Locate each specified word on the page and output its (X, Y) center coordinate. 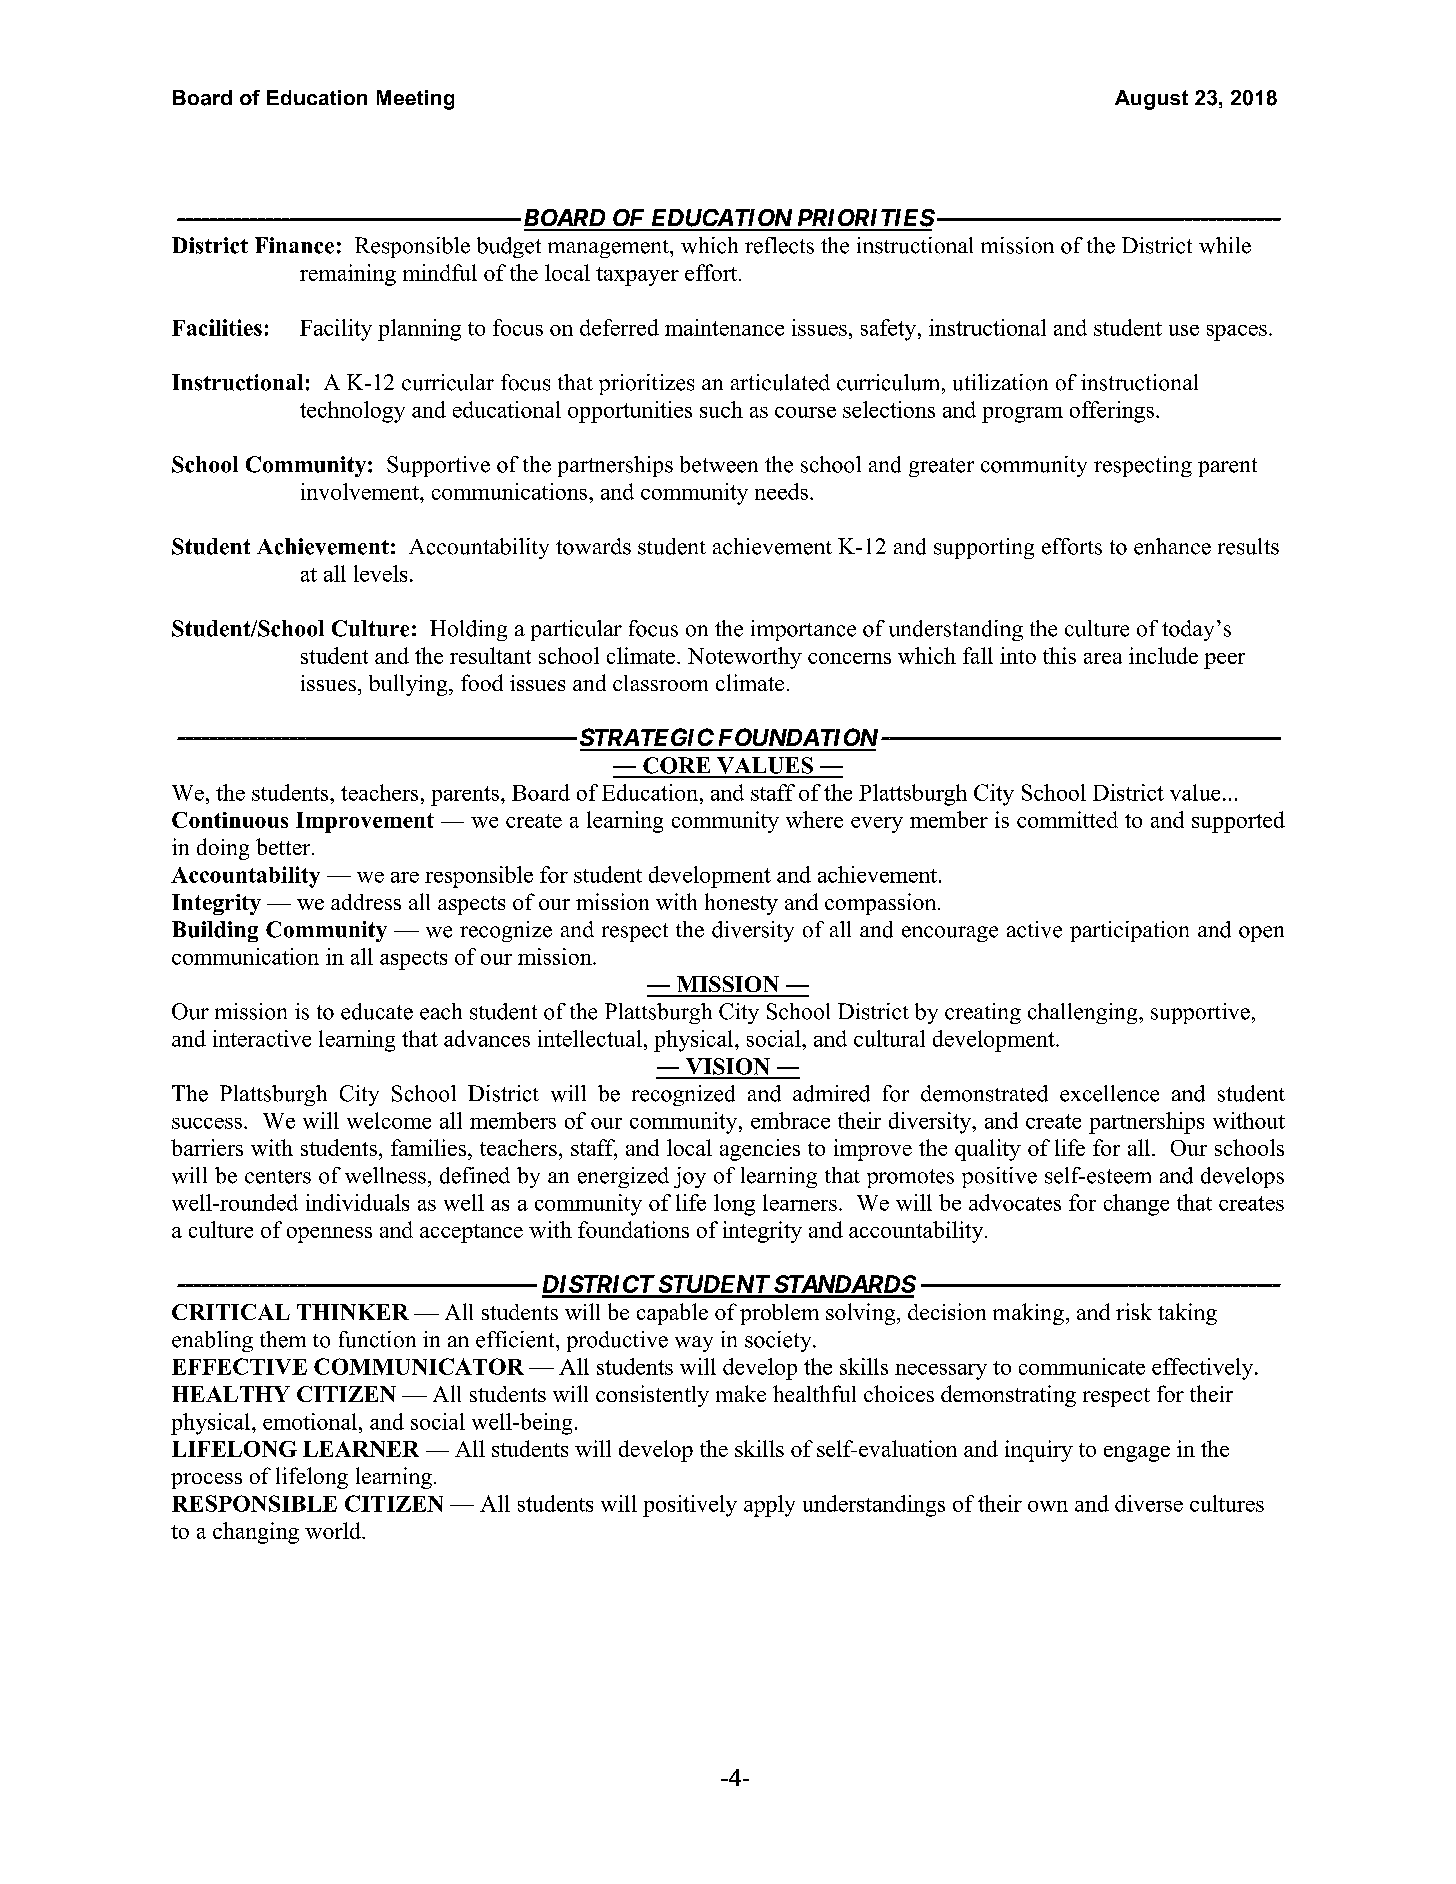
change (1136, 1205)
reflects (779, 245)
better (284, 846)
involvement (361, 491)
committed (1067, 819)
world (334, 1530)
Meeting (415, 100)
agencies (760, 1150)
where (814, 819)
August (1151, 100)
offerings (1112, 412)
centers (278, 1177)
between (719, 464)
